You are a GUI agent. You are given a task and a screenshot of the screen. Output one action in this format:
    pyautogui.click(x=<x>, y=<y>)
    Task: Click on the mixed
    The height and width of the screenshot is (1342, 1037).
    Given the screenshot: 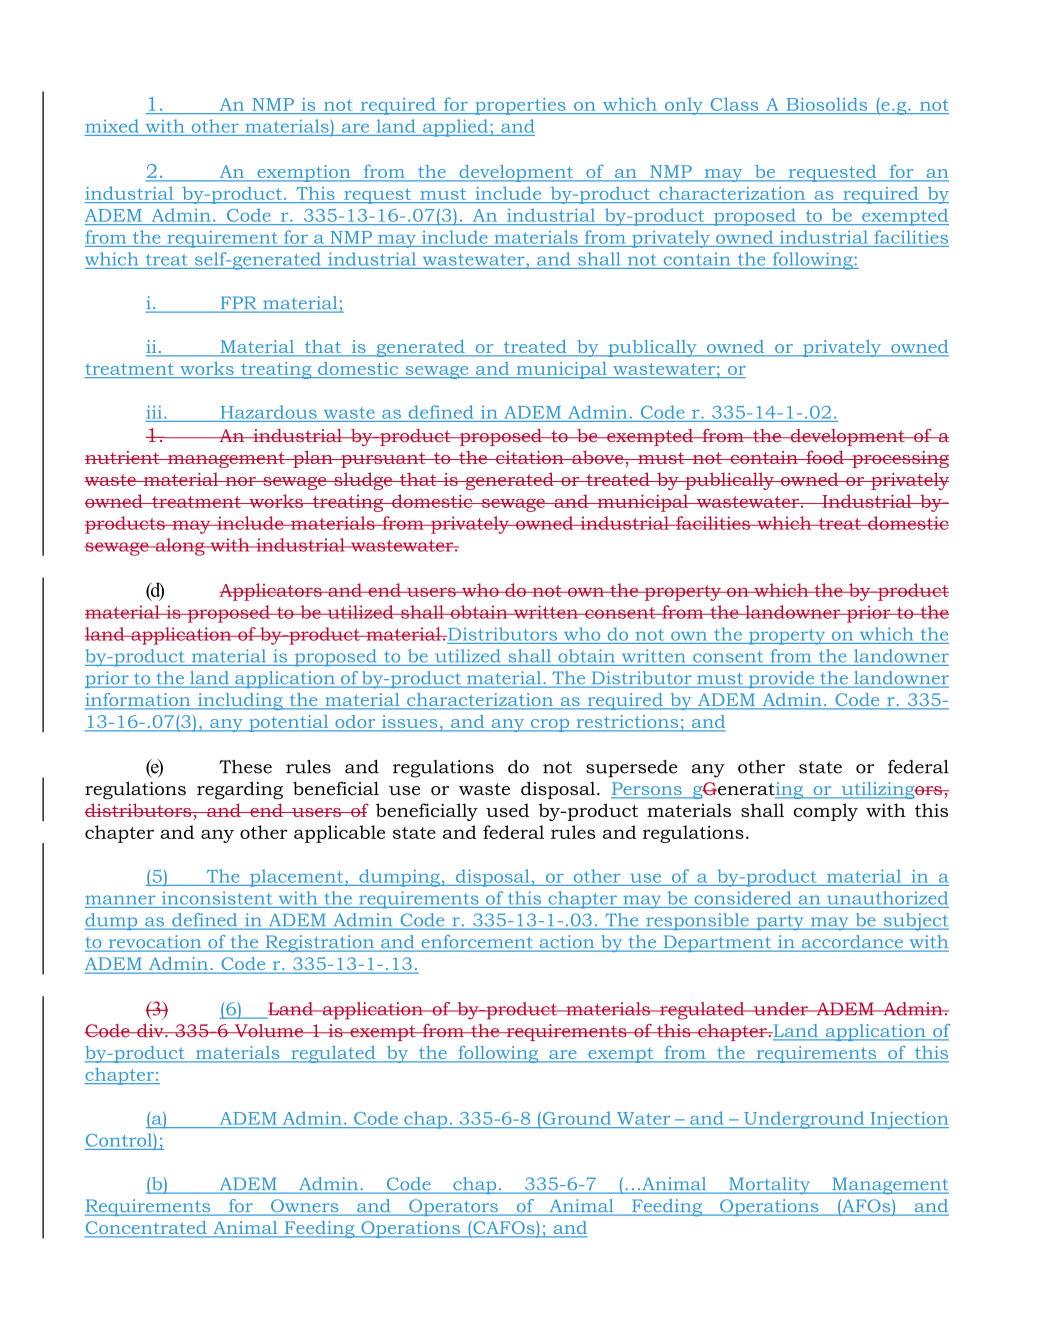 What is the action you would take?
    pyautogui.click(x=112, y=126)
